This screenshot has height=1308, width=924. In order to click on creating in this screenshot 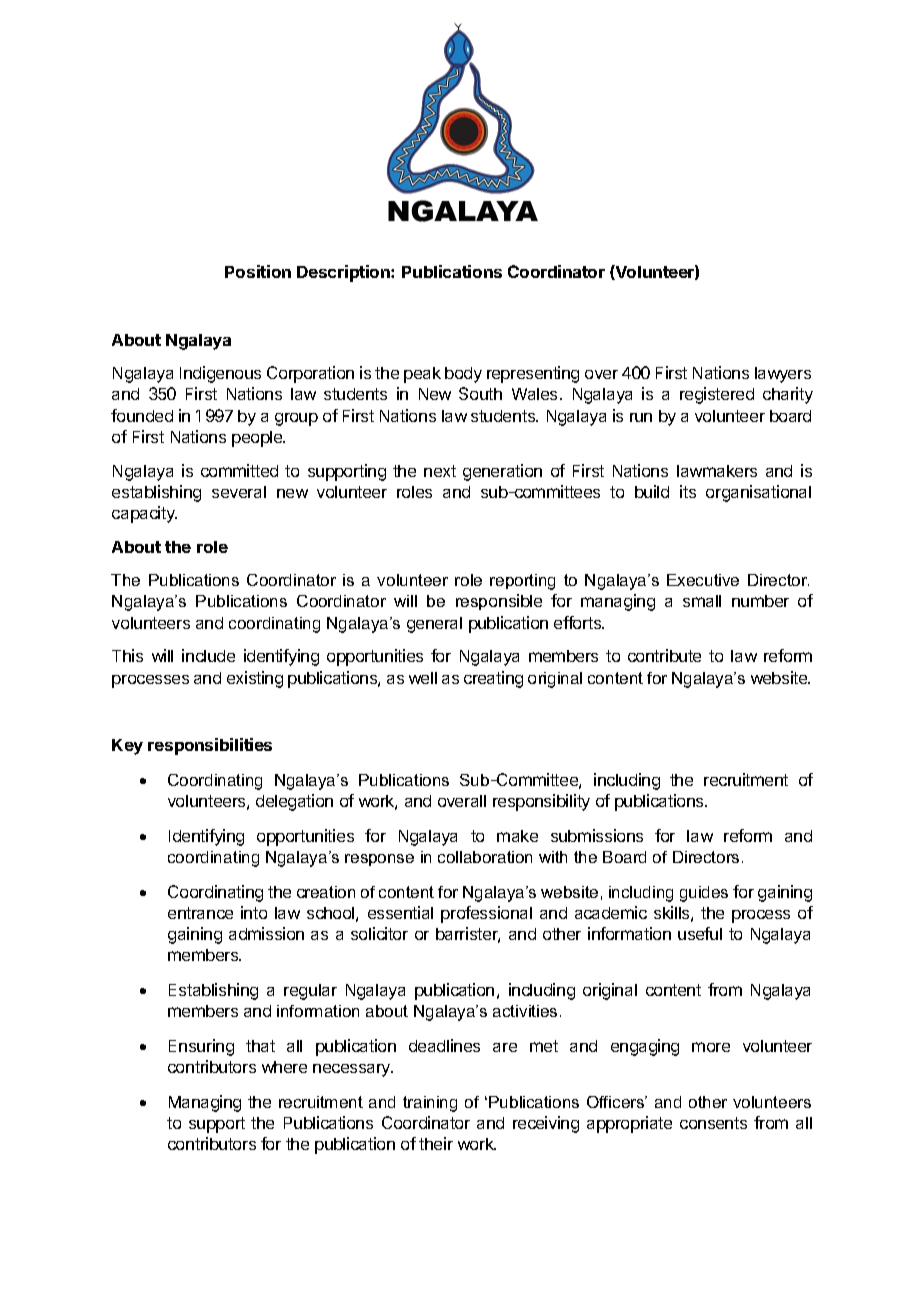, I will do `click(493, 679)`.
